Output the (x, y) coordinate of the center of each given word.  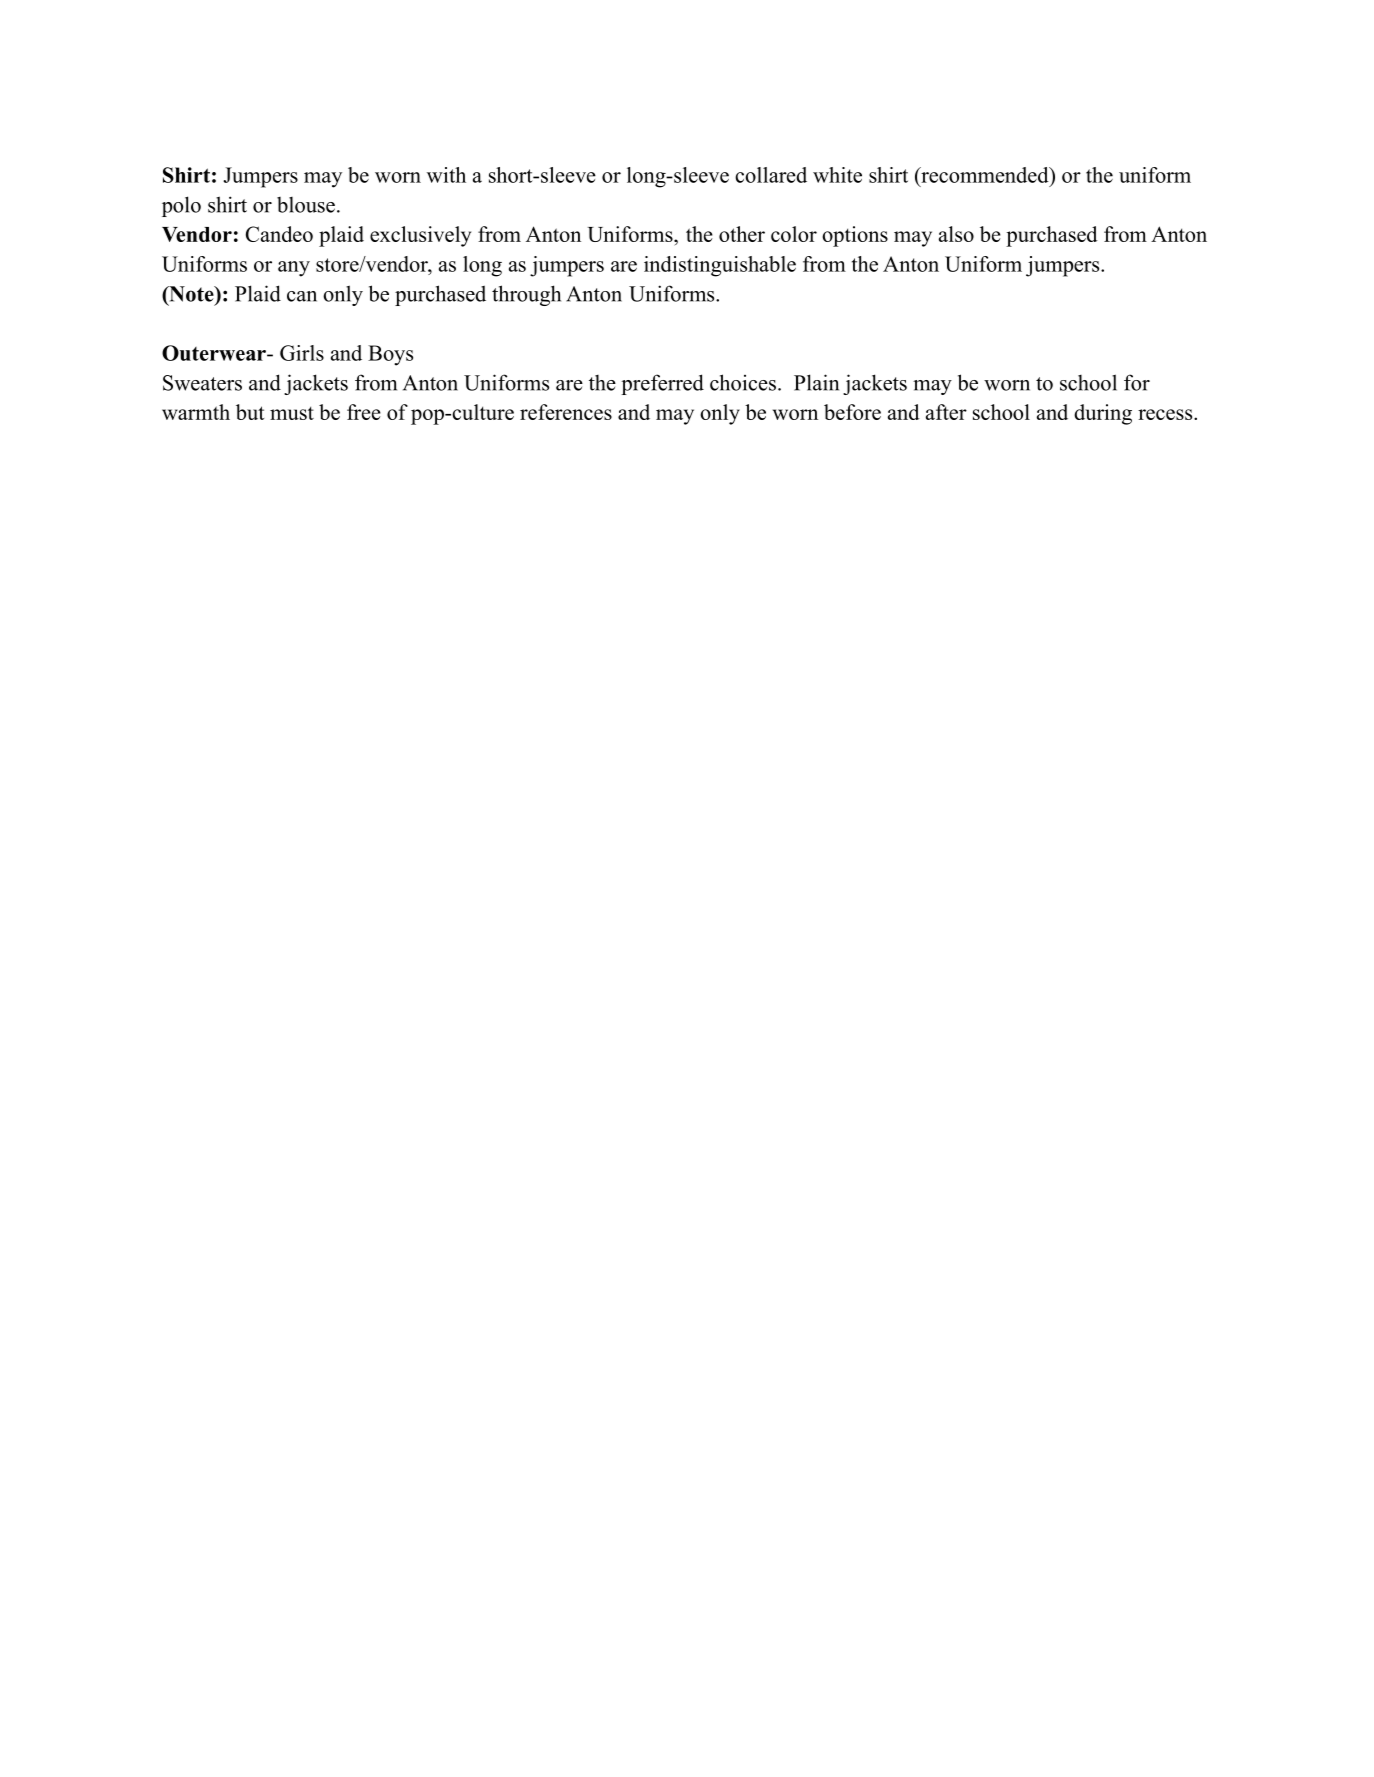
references (566, 412)
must (292, 413)
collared (771, 175)
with (446, 175)
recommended (985, 175)
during (1103, 414)
